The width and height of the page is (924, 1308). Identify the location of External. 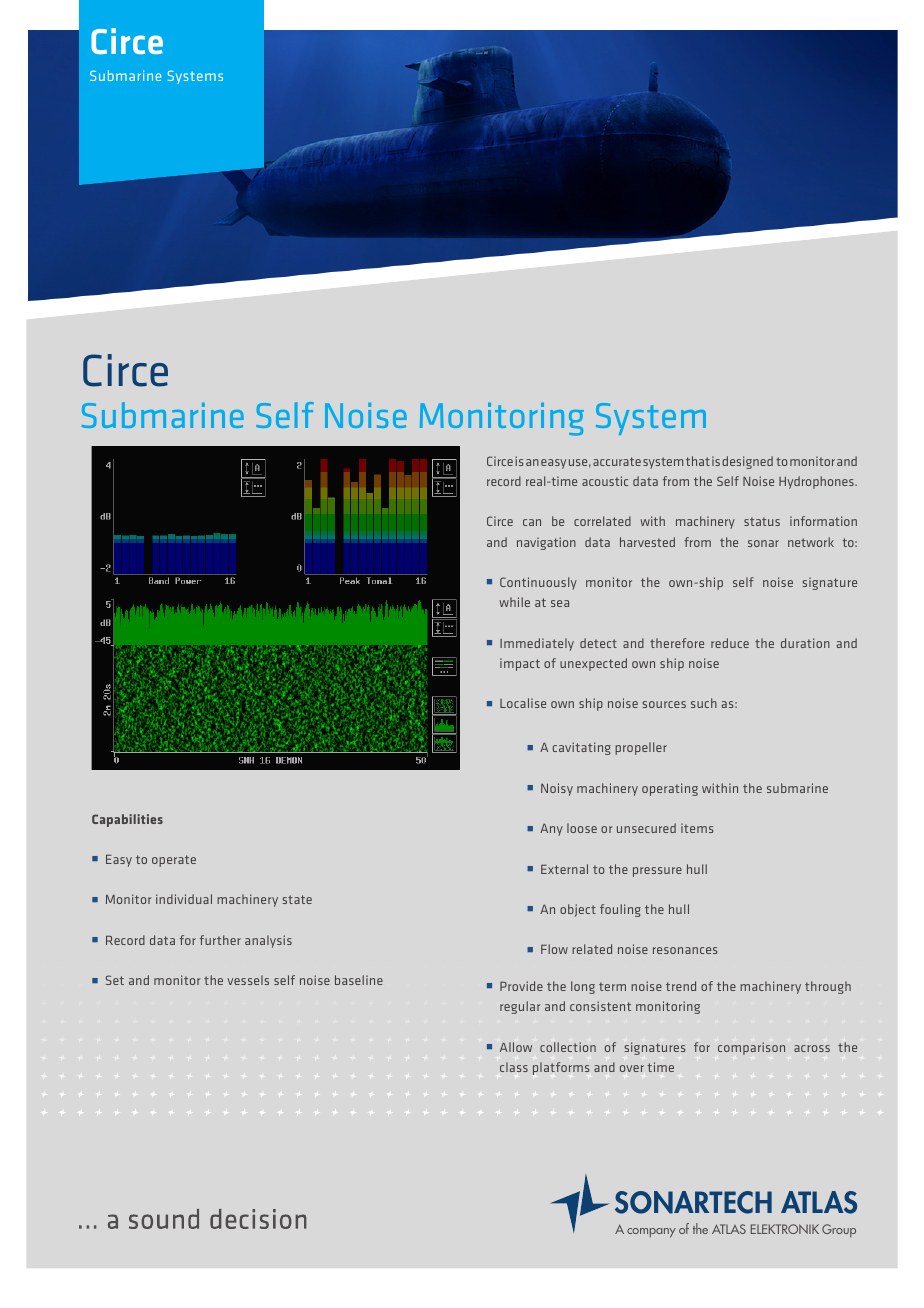
(564, 869).
